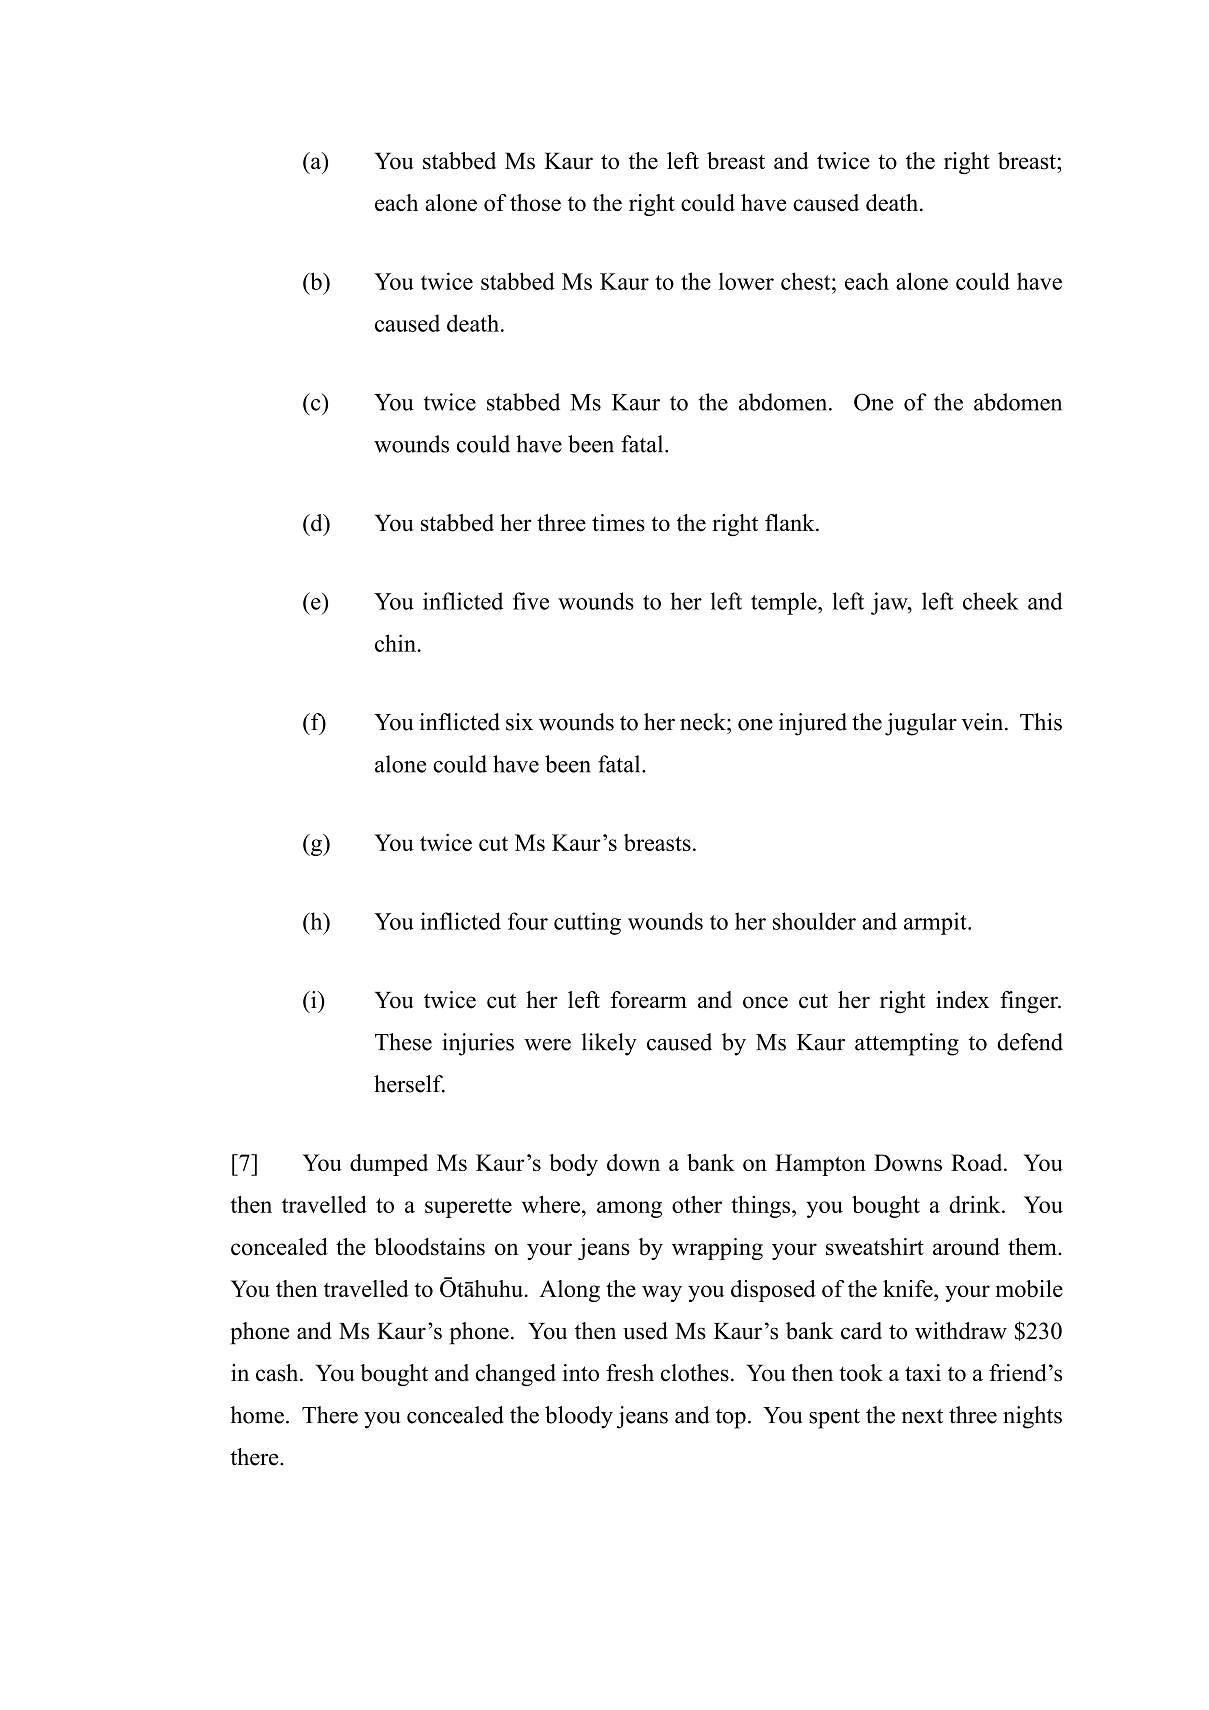  I want to click on lower, so click(746, 281).
